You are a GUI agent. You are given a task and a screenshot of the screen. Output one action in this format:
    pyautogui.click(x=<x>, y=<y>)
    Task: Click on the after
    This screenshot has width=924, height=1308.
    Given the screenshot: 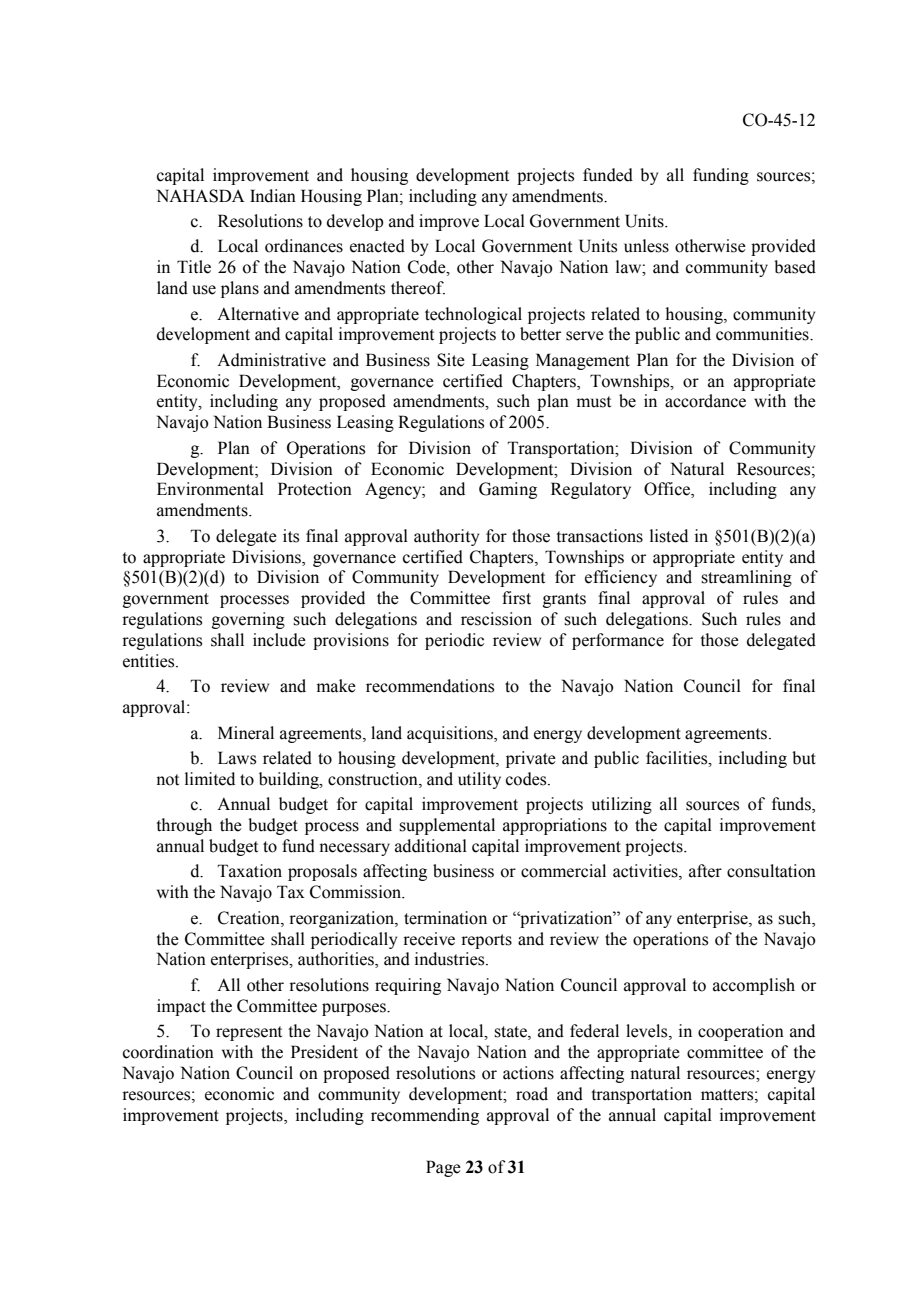 What is the action you would take?
    pyautogui.click(x=705, y=871)
